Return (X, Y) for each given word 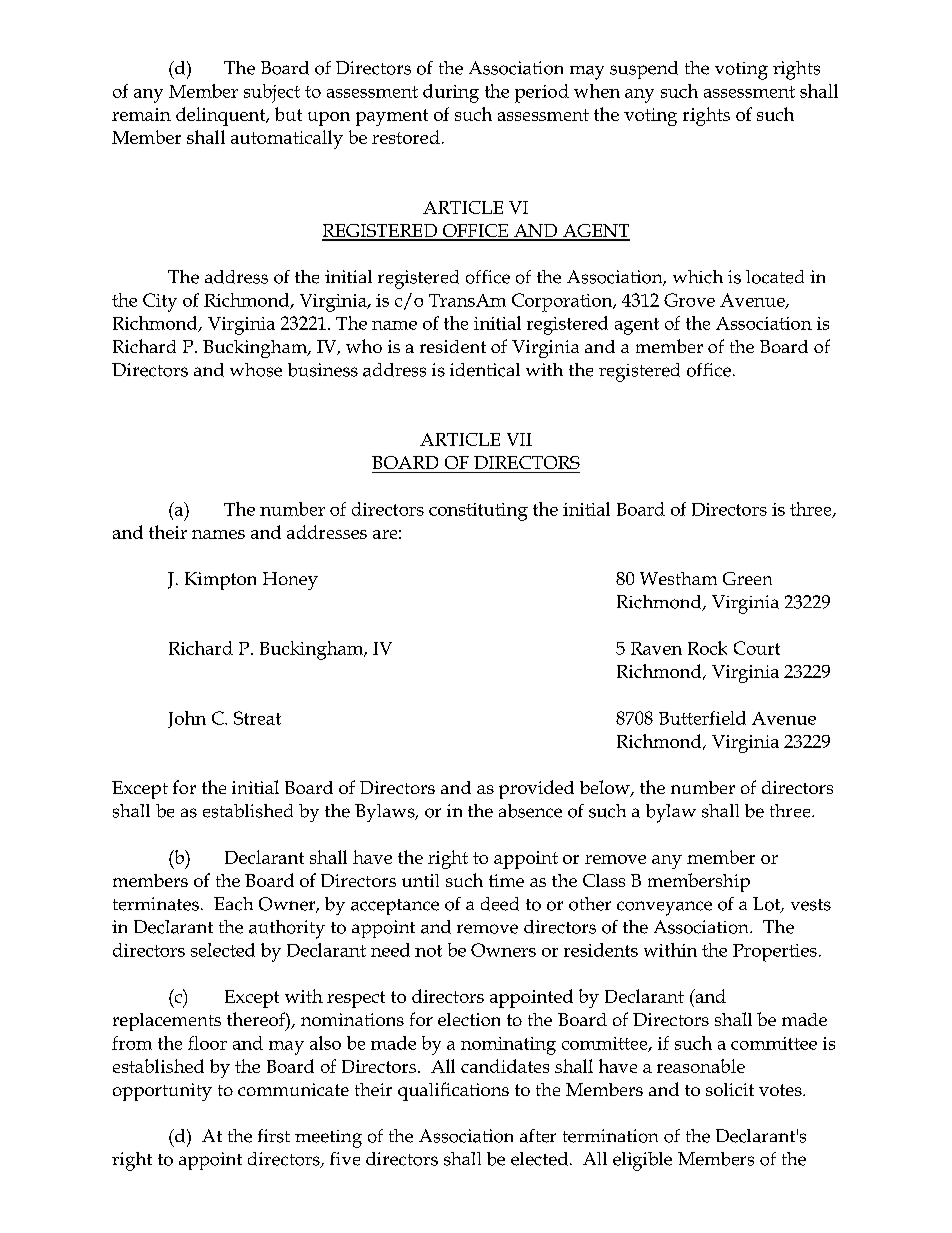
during (451, 93)
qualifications (453, 1091)
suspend (644, 70)
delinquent (222, 116)
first (274, 1136)
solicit (730, 1089)
